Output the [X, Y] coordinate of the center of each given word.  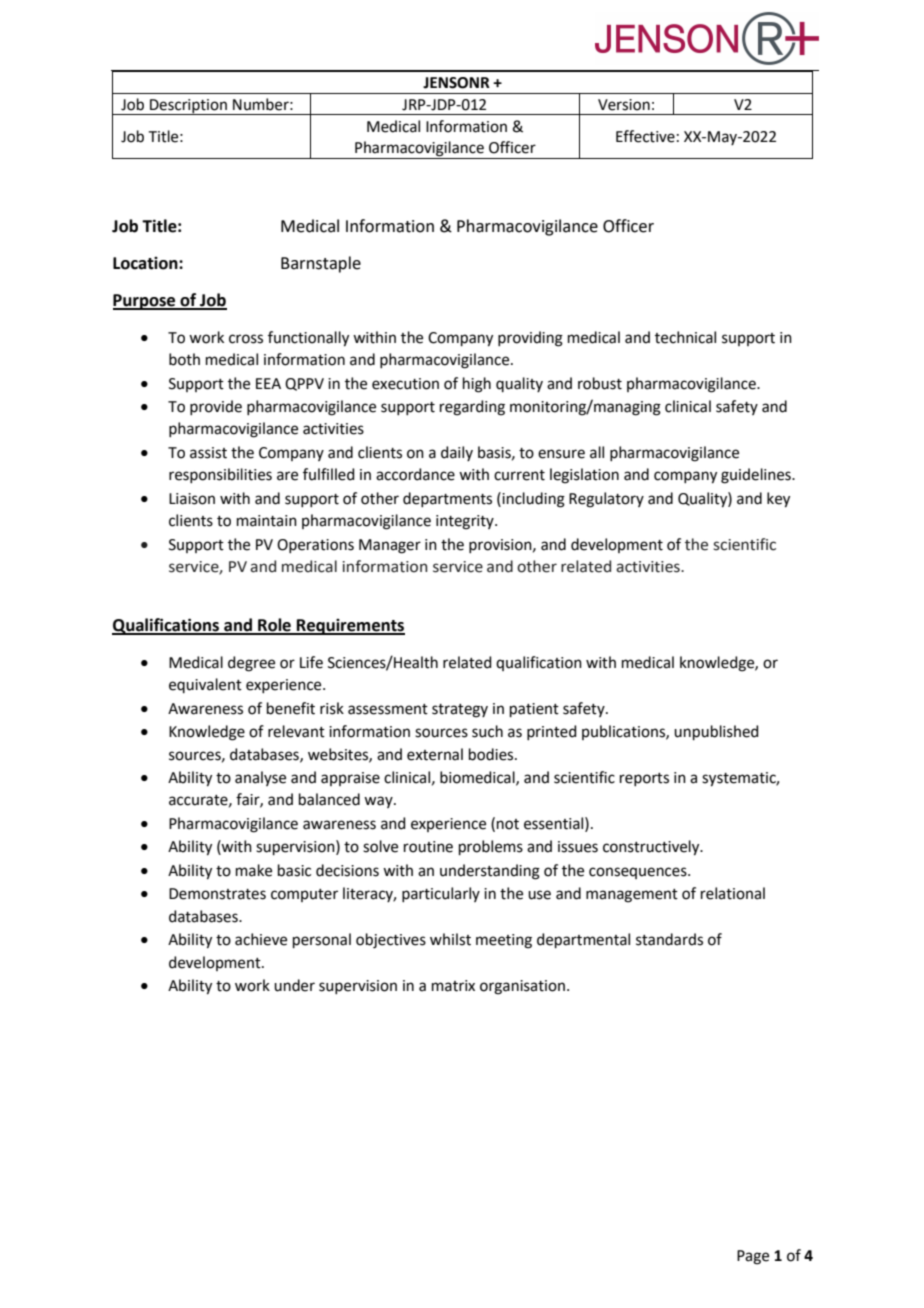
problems [491, 847]
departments [447, 499]
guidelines [757, 476]
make [254, 870]
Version [624, 105]
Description [188, 107]
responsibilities [220, 475]
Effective [645, 136]
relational [733, 893]
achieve [261, 939]
